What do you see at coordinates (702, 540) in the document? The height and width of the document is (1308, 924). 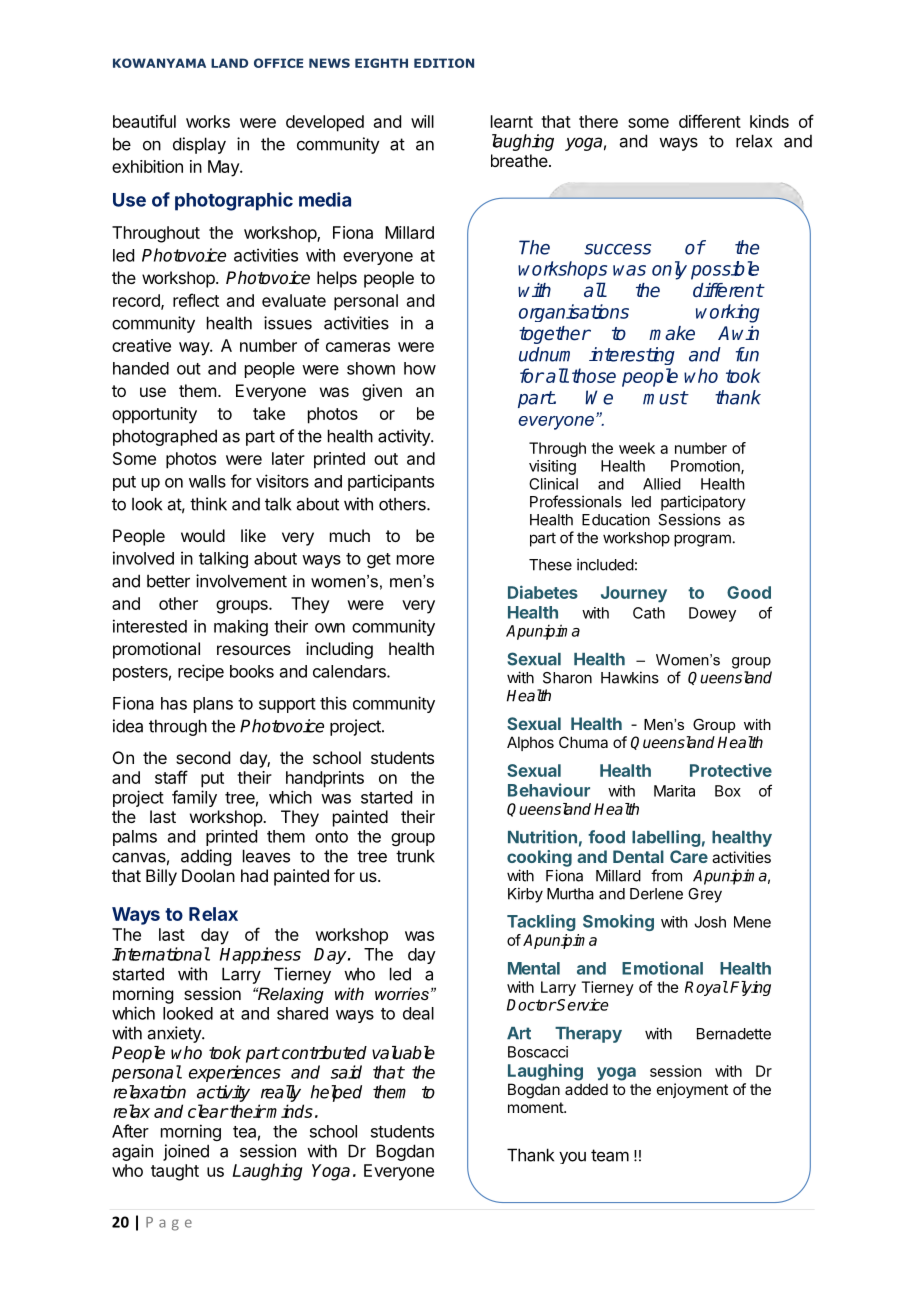 I see `program` at bounding box center [702, 540].
